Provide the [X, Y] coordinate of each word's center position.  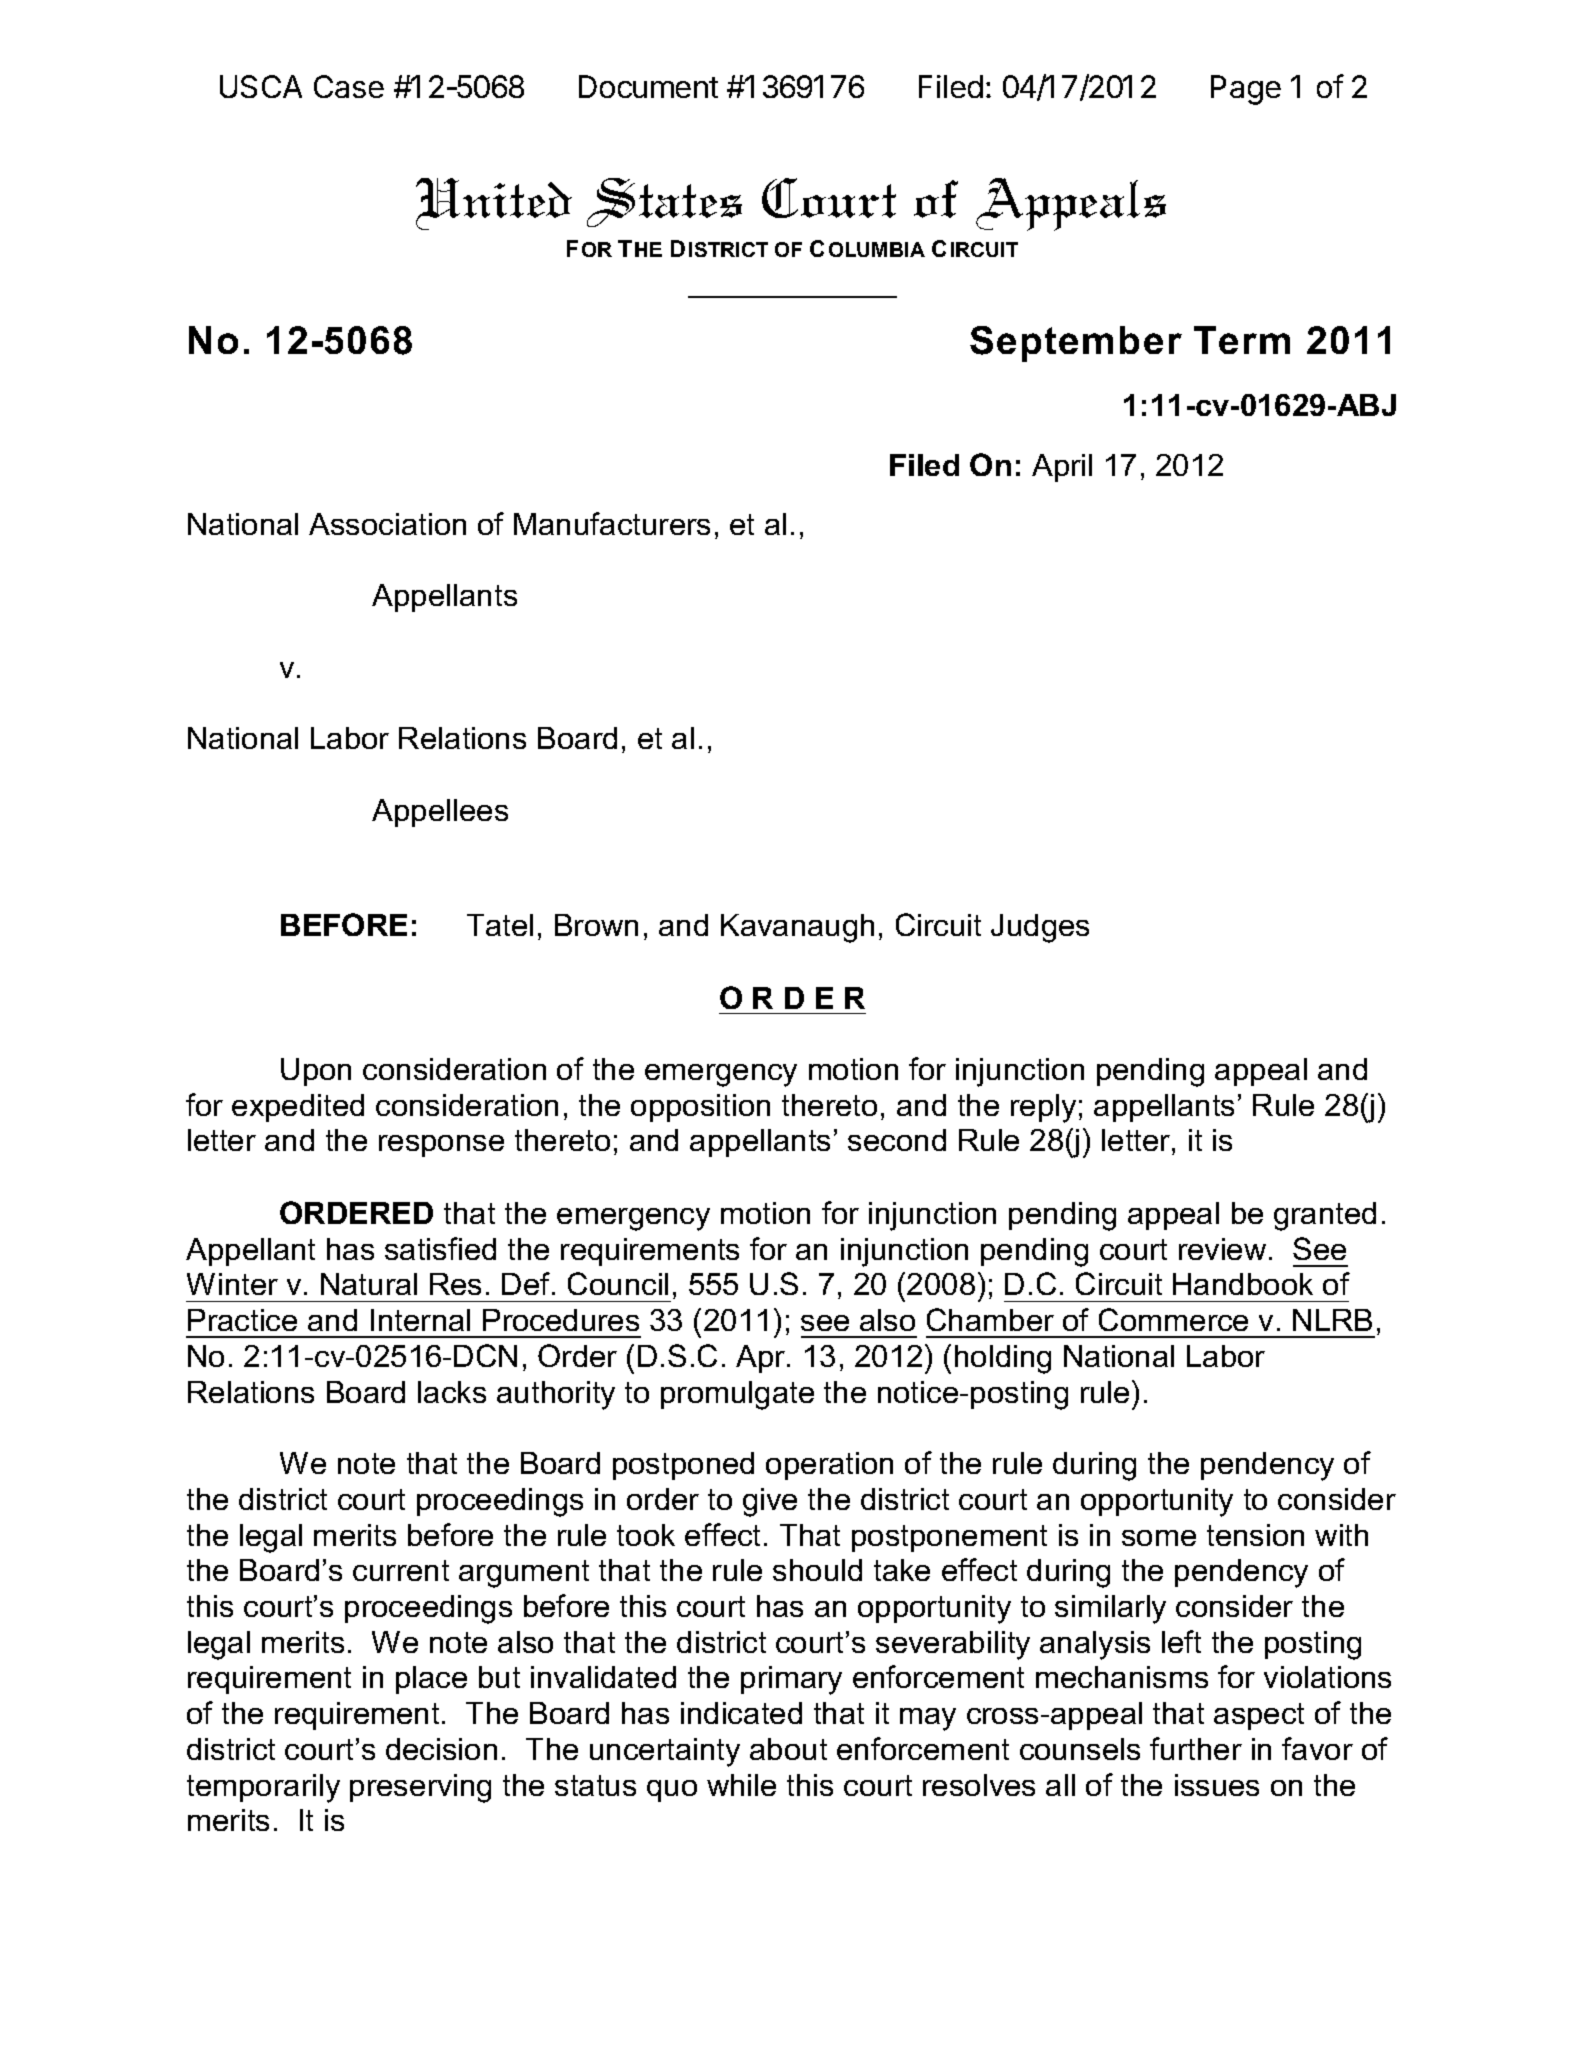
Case [349, 86]
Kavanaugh [797, 928]
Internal [420, 1320]
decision [441, 1749]
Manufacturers [612, 523]
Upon [316, 1072]
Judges [1040, 928]
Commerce [1173, 1319]
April [1062, 468]
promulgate [737, 1395]
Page [1246, 90]
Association [387, 524]
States [664, 202]
